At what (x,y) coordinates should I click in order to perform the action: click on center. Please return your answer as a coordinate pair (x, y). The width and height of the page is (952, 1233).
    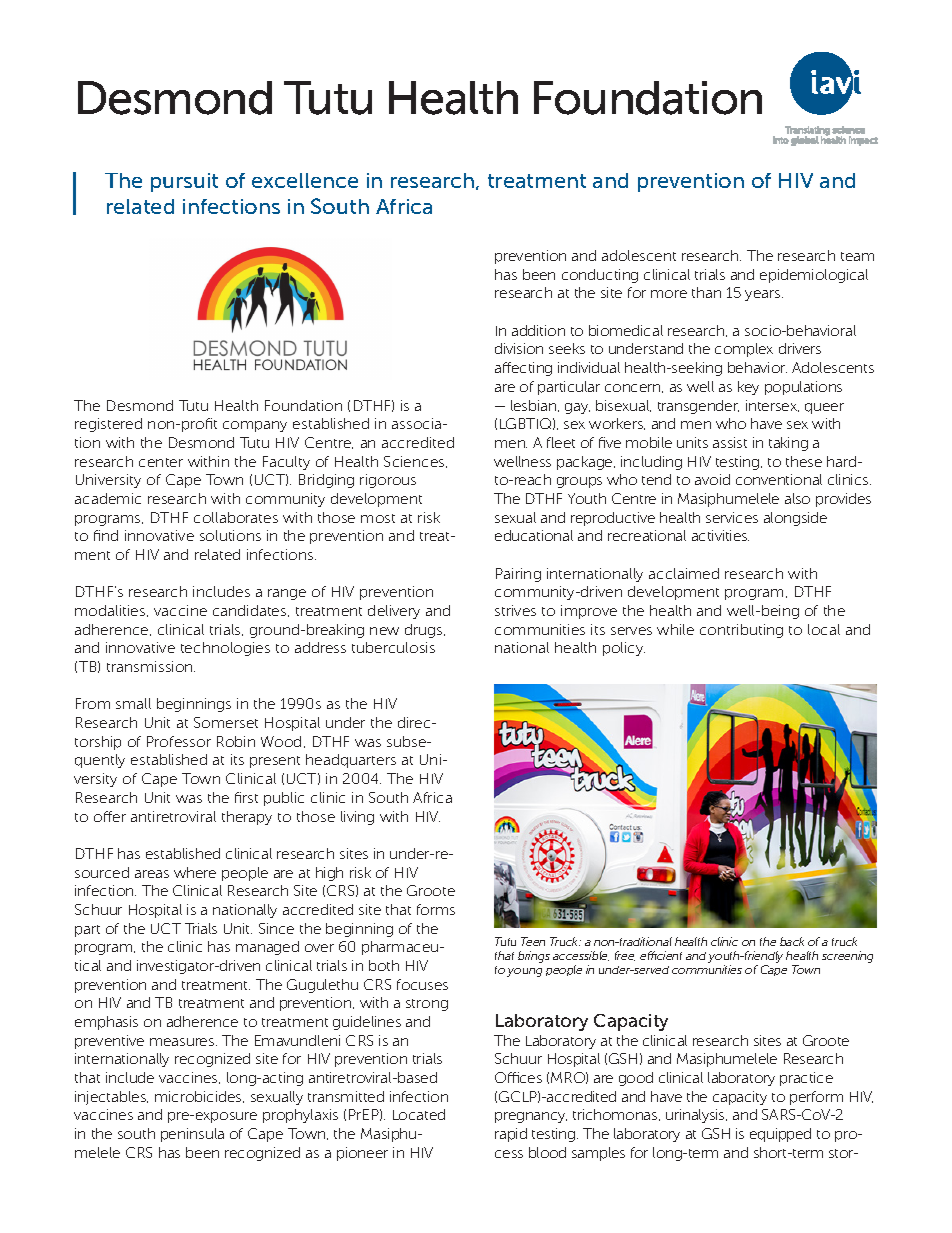
    Looking at the image, I should click on (161, 462).
